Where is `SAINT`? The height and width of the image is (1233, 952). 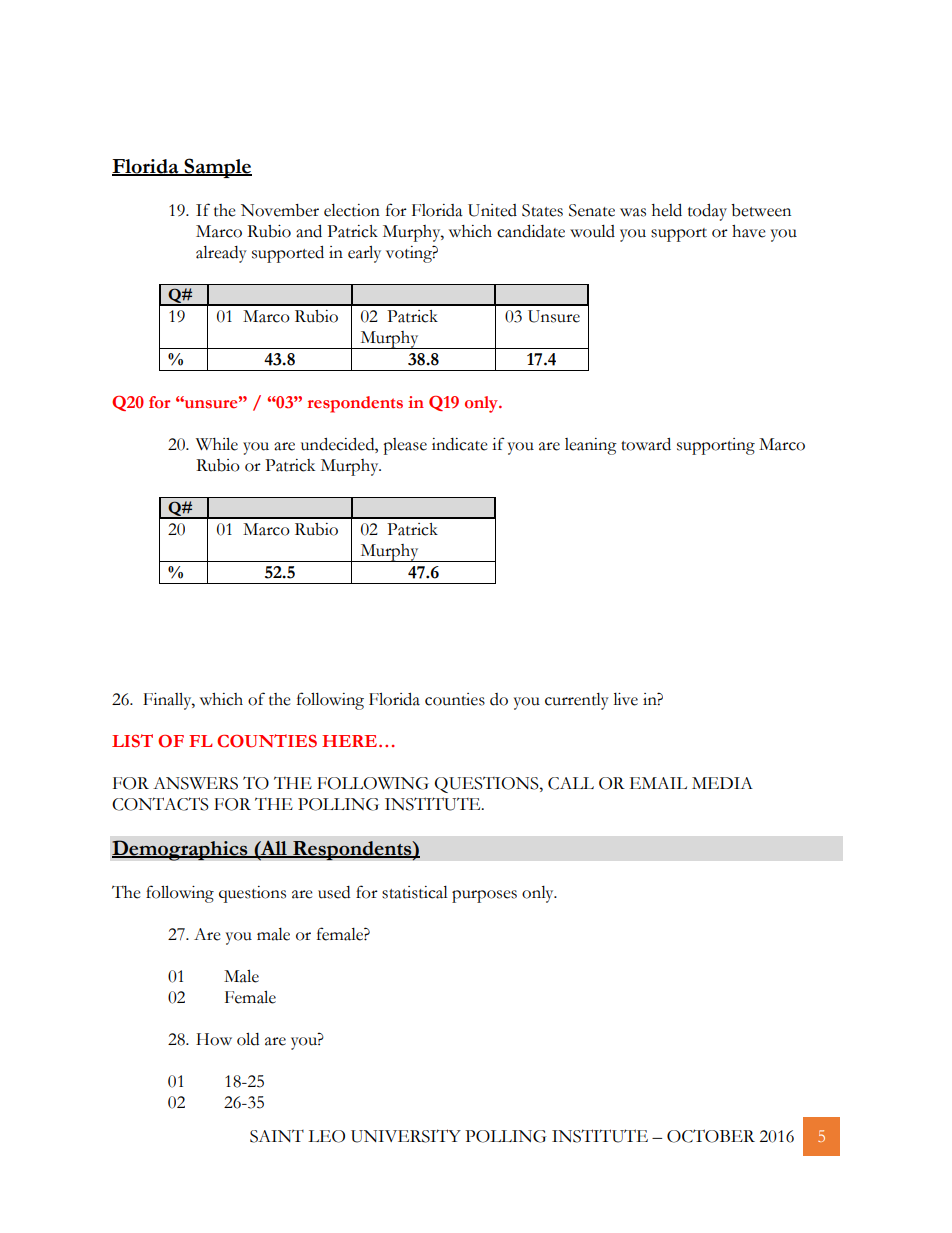
SAINT is located at coordinates (277, 1136).
